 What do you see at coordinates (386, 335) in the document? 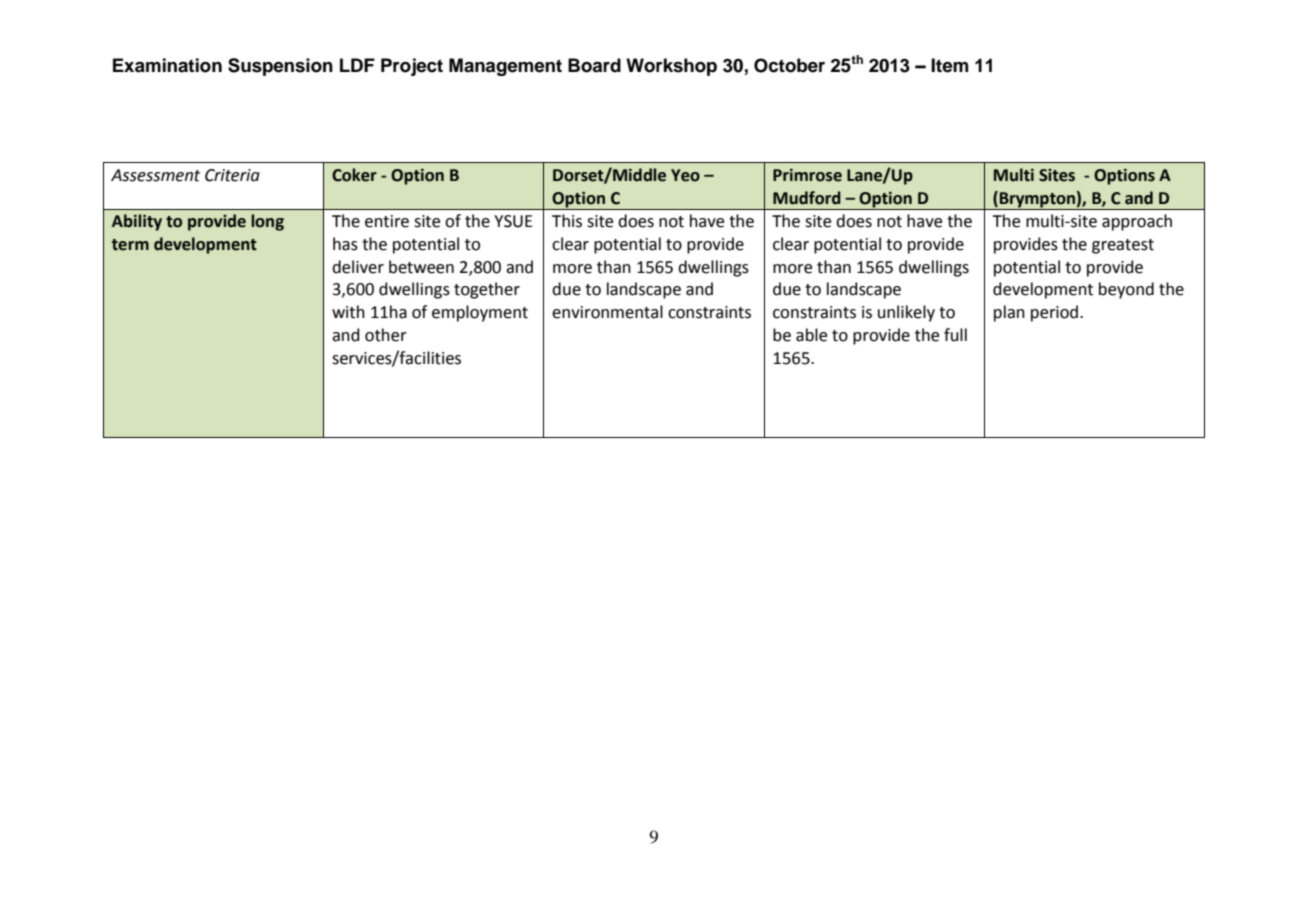
I see `other` at bounding box center [386, 335].
